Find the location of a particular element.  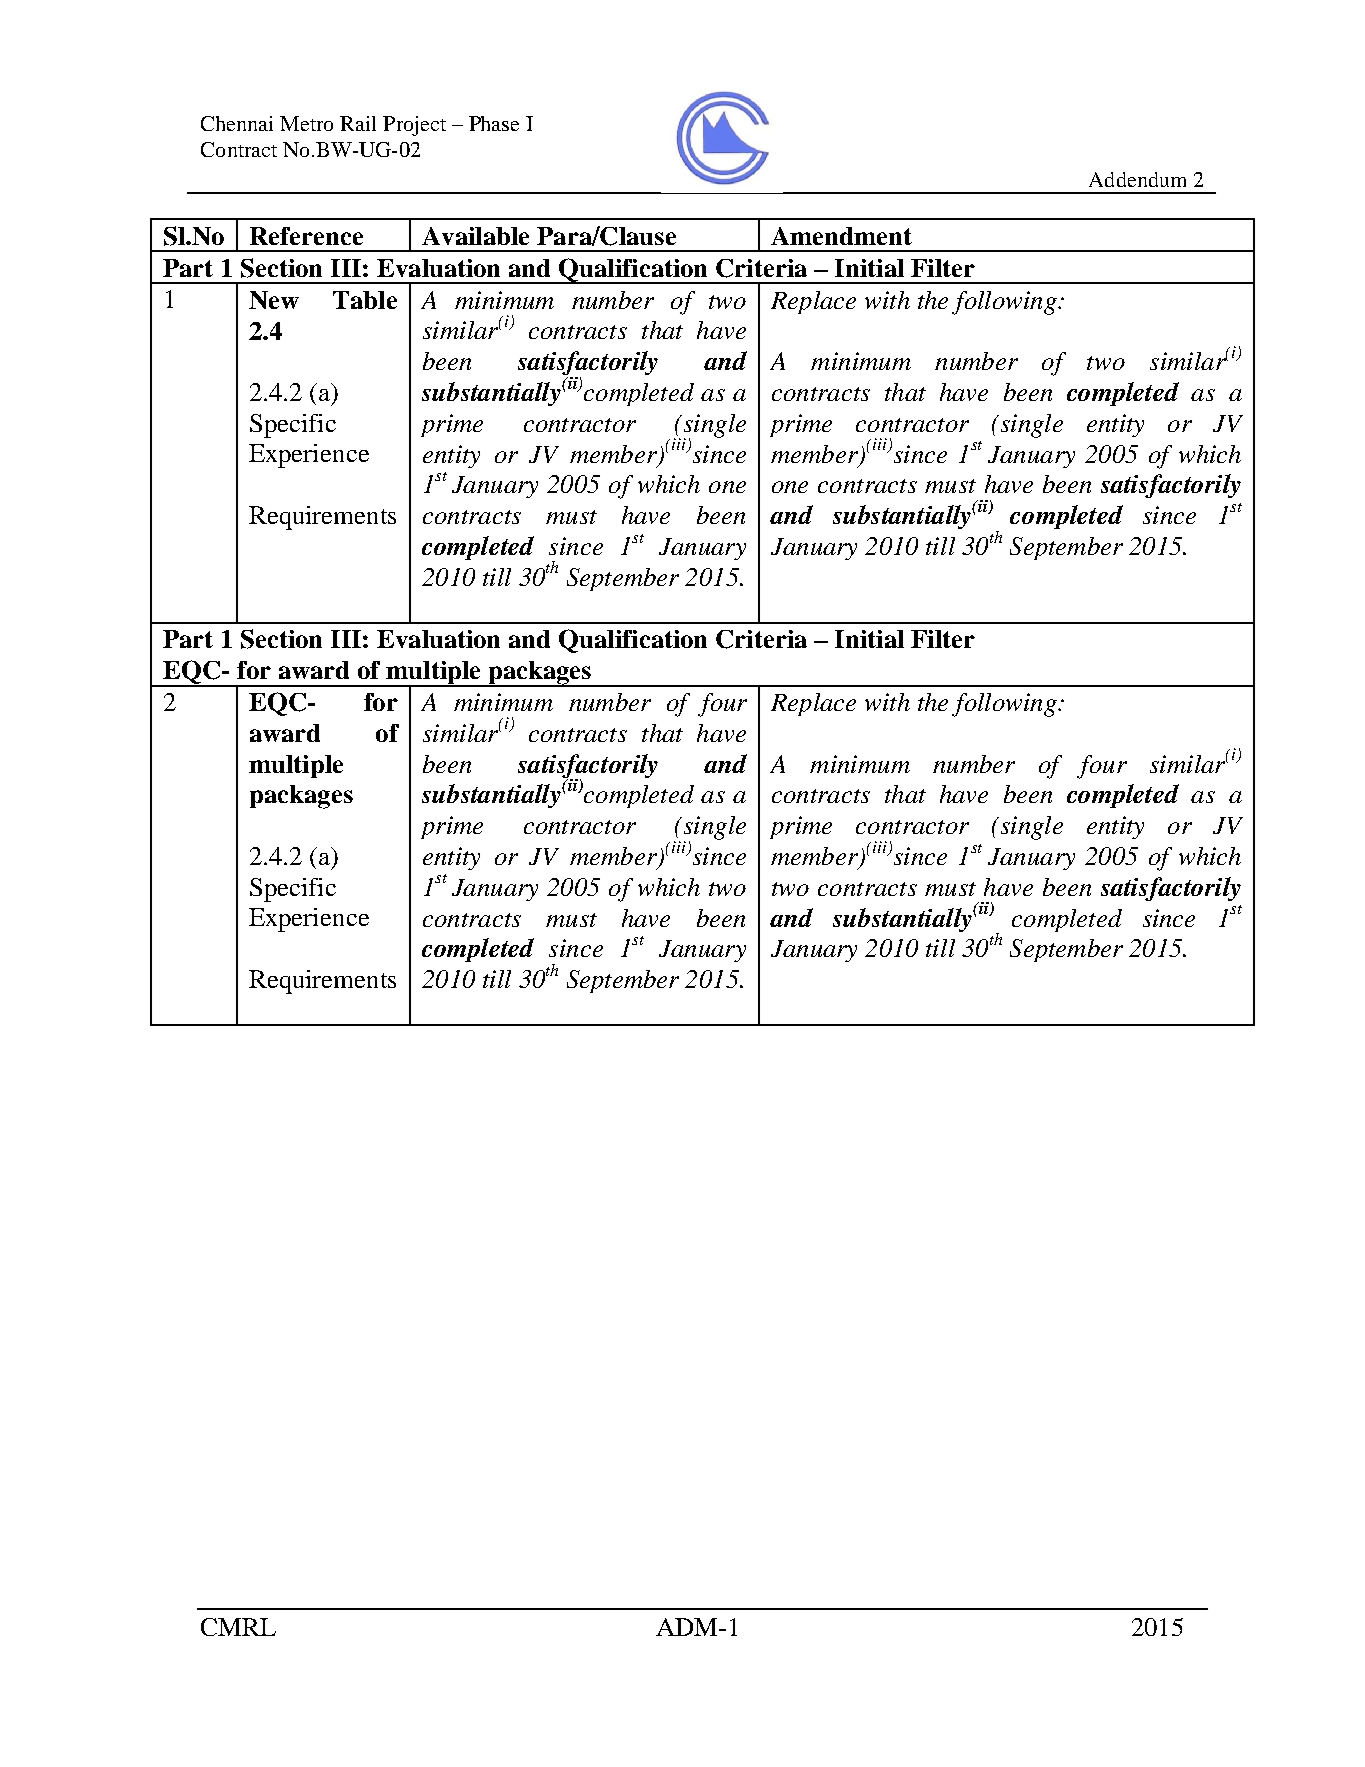

Addendum is located at coordinates (1137, 179).
